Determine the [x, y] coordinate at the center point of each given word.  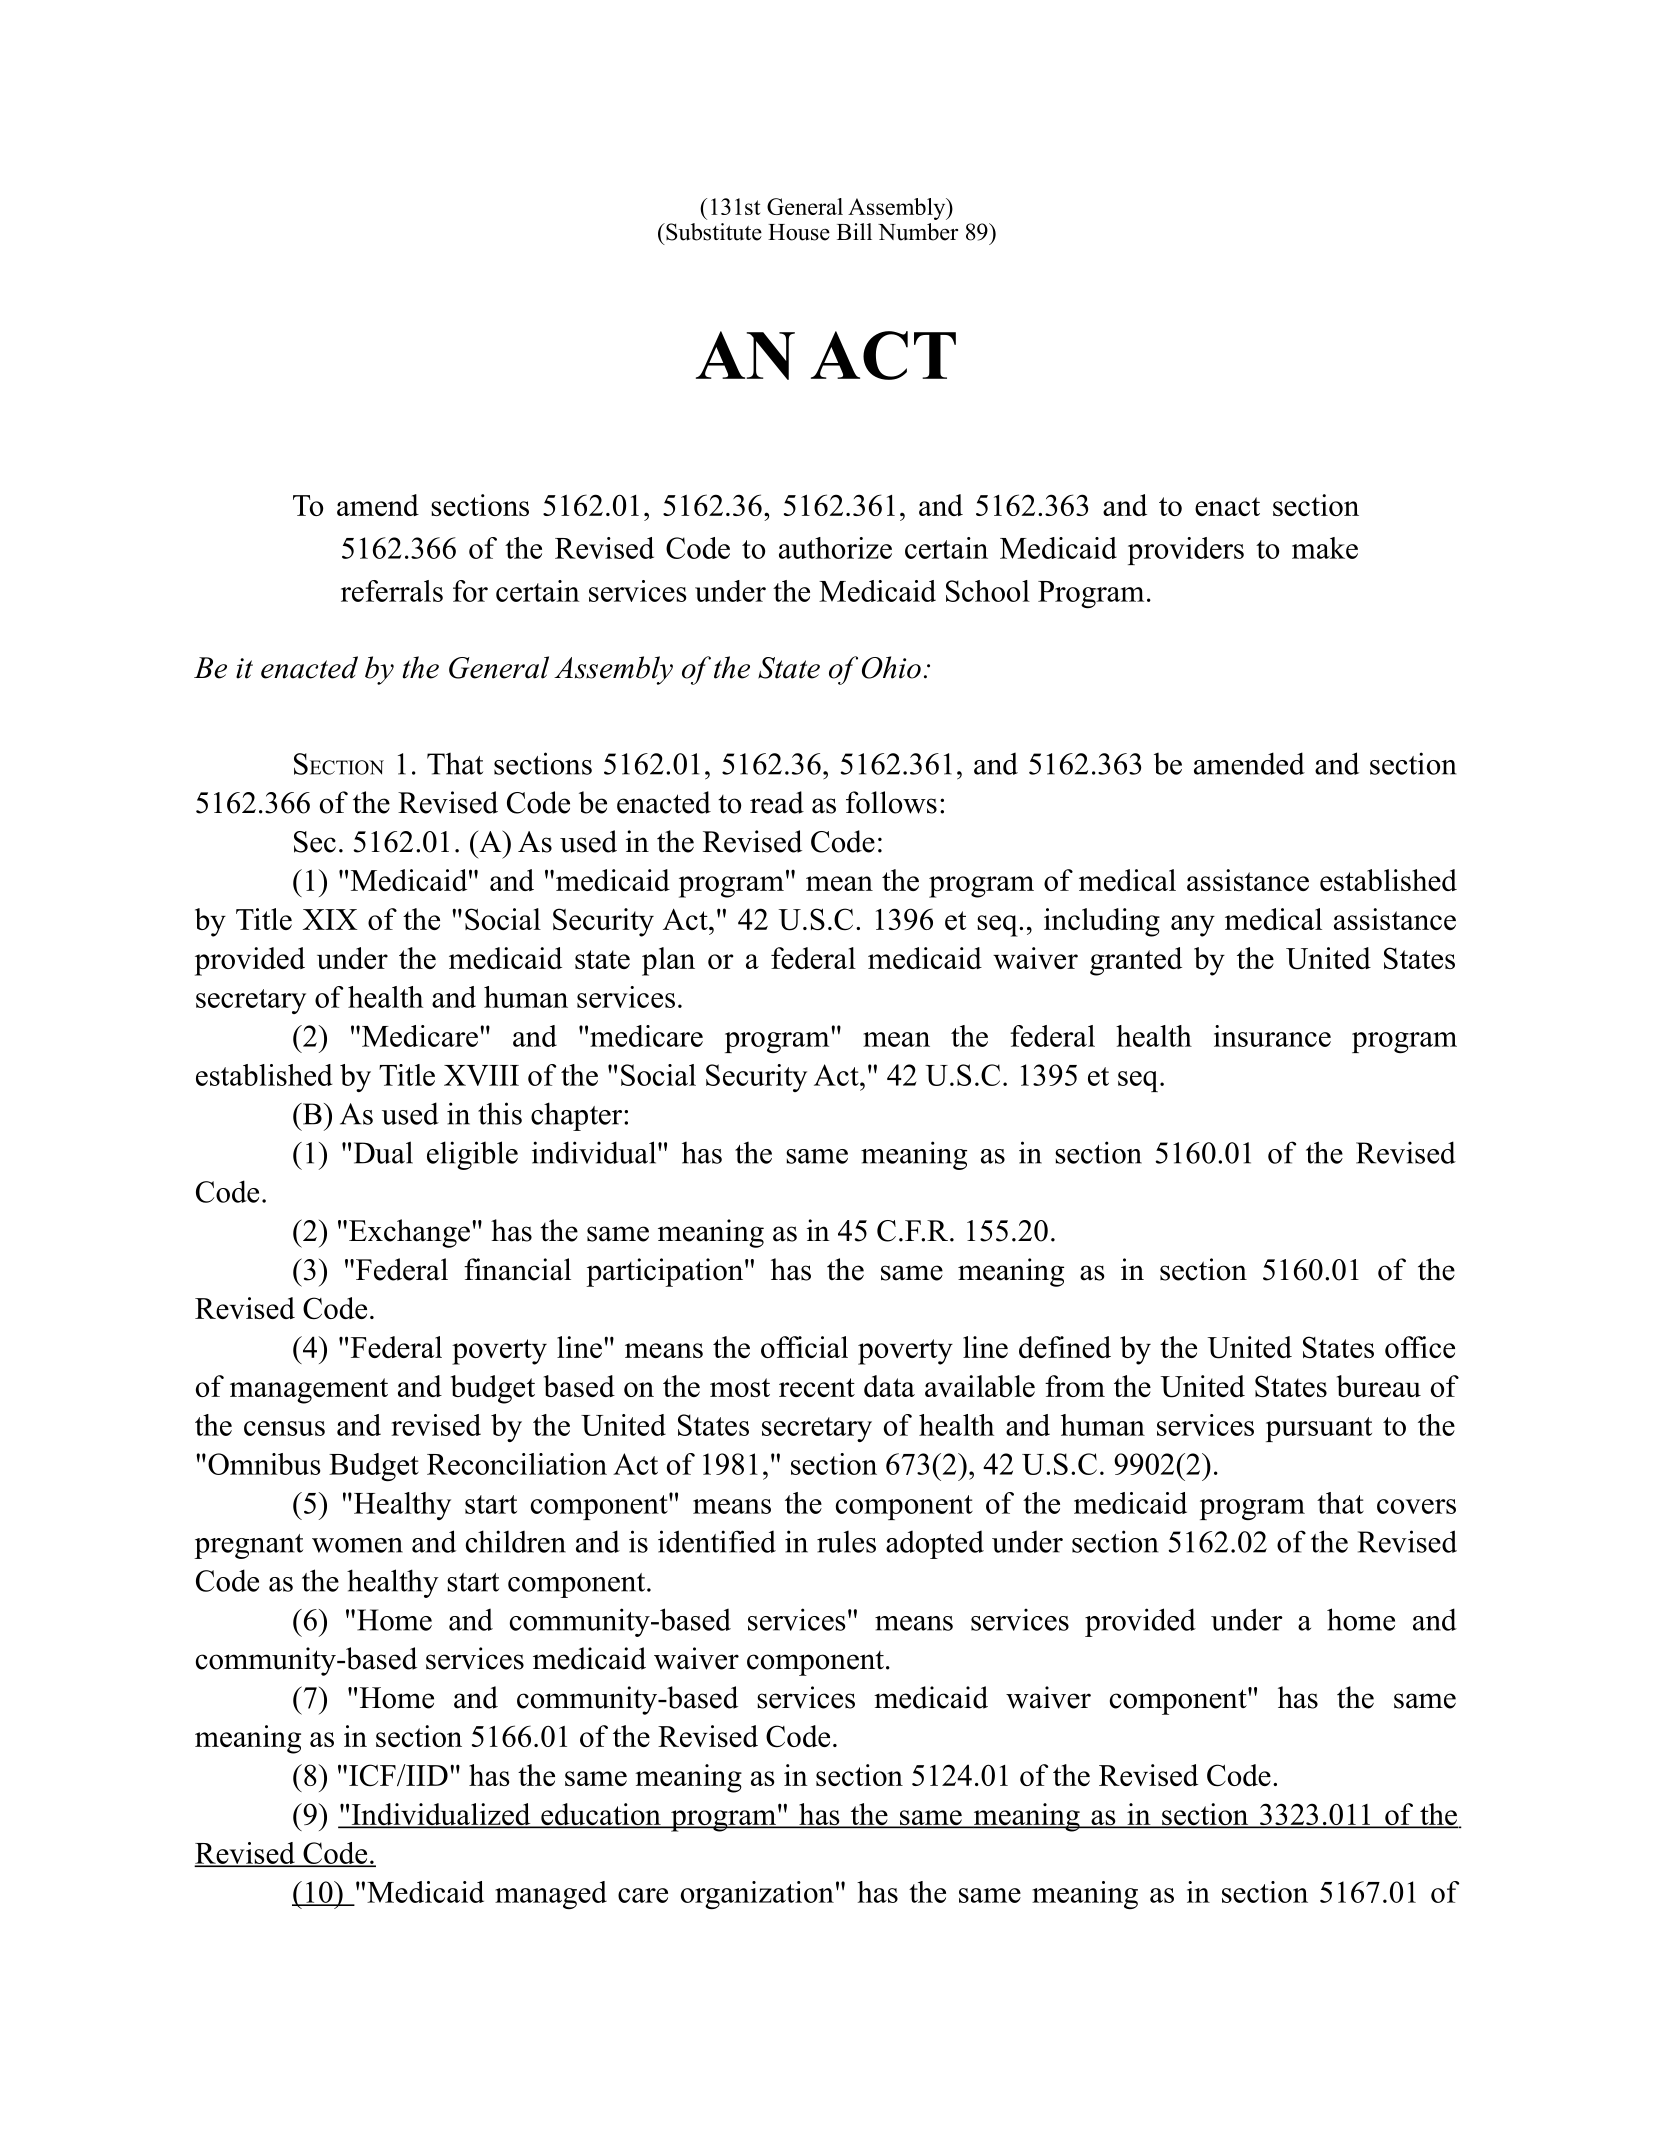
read [777, 802]
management [309, 1391]
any [1193, 926]
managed [551, 1895]
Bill [854, 231]
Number [918, 232]
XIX [330, 919]
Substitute [713, 232]
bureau [1379, 1386]
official [804, 1347]
